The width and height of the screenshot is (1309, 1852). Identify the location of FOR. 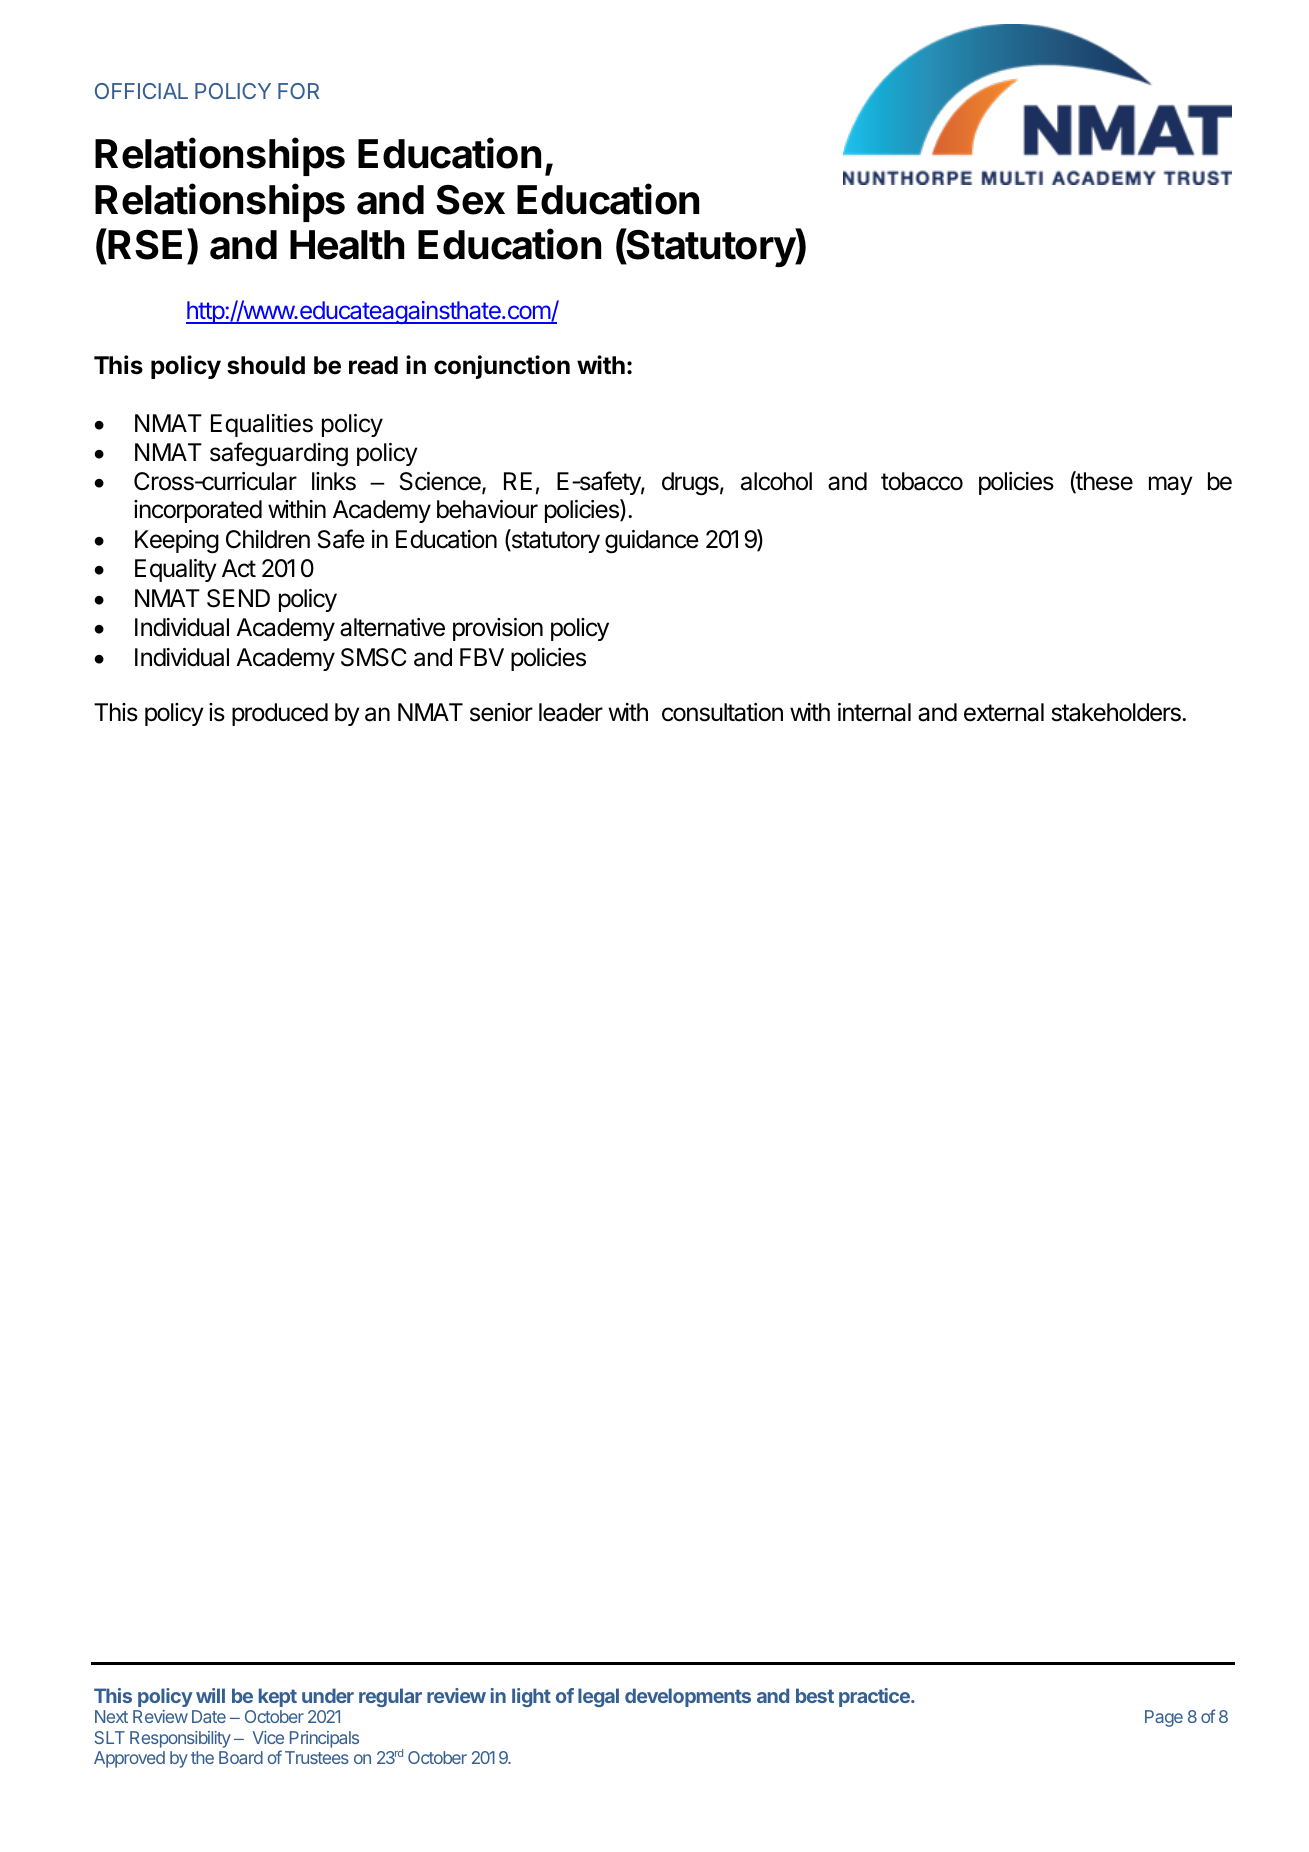
(298, 91).
